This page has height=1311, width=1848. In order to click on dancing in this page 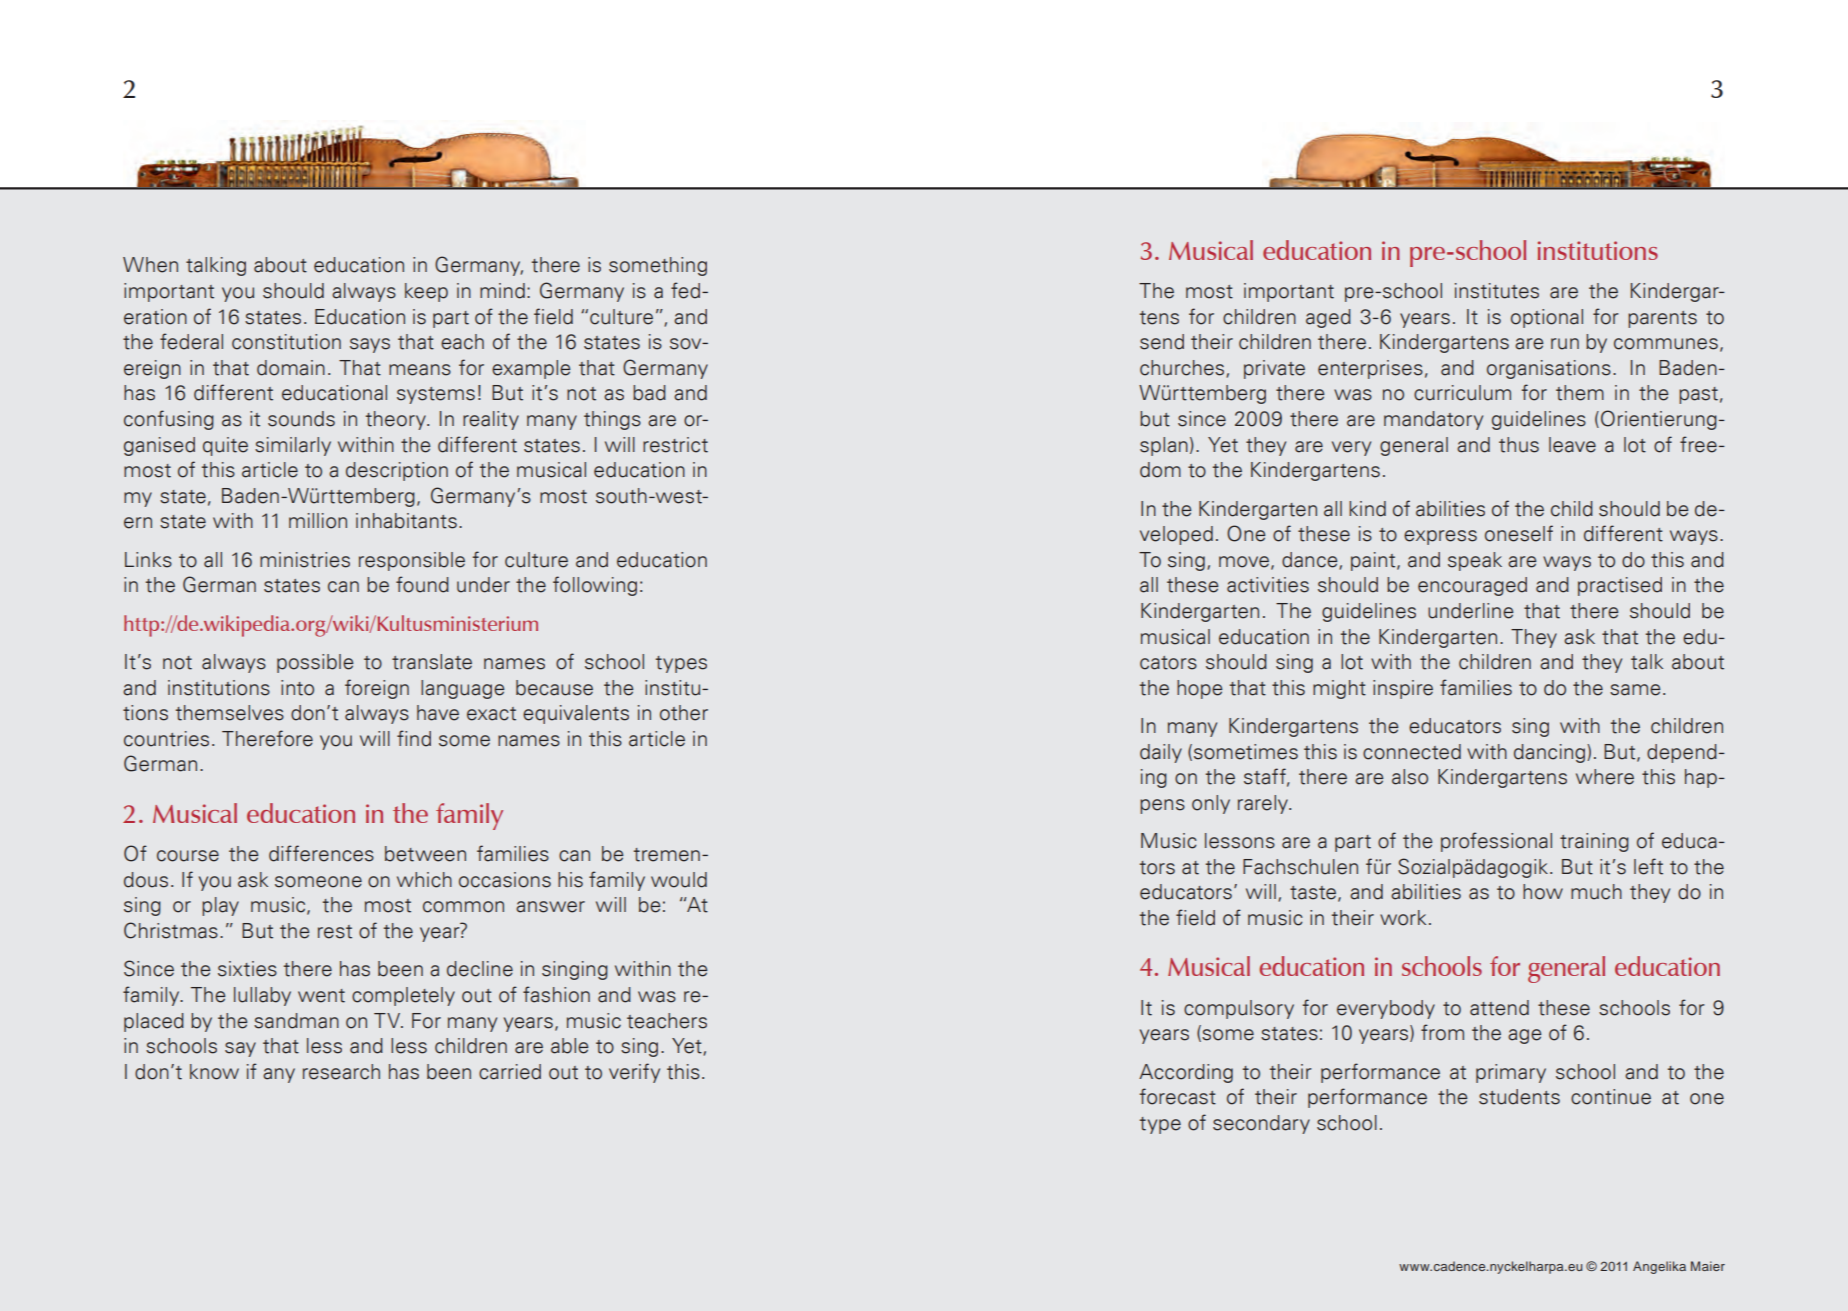, I will do `click(1551, 753)`.
